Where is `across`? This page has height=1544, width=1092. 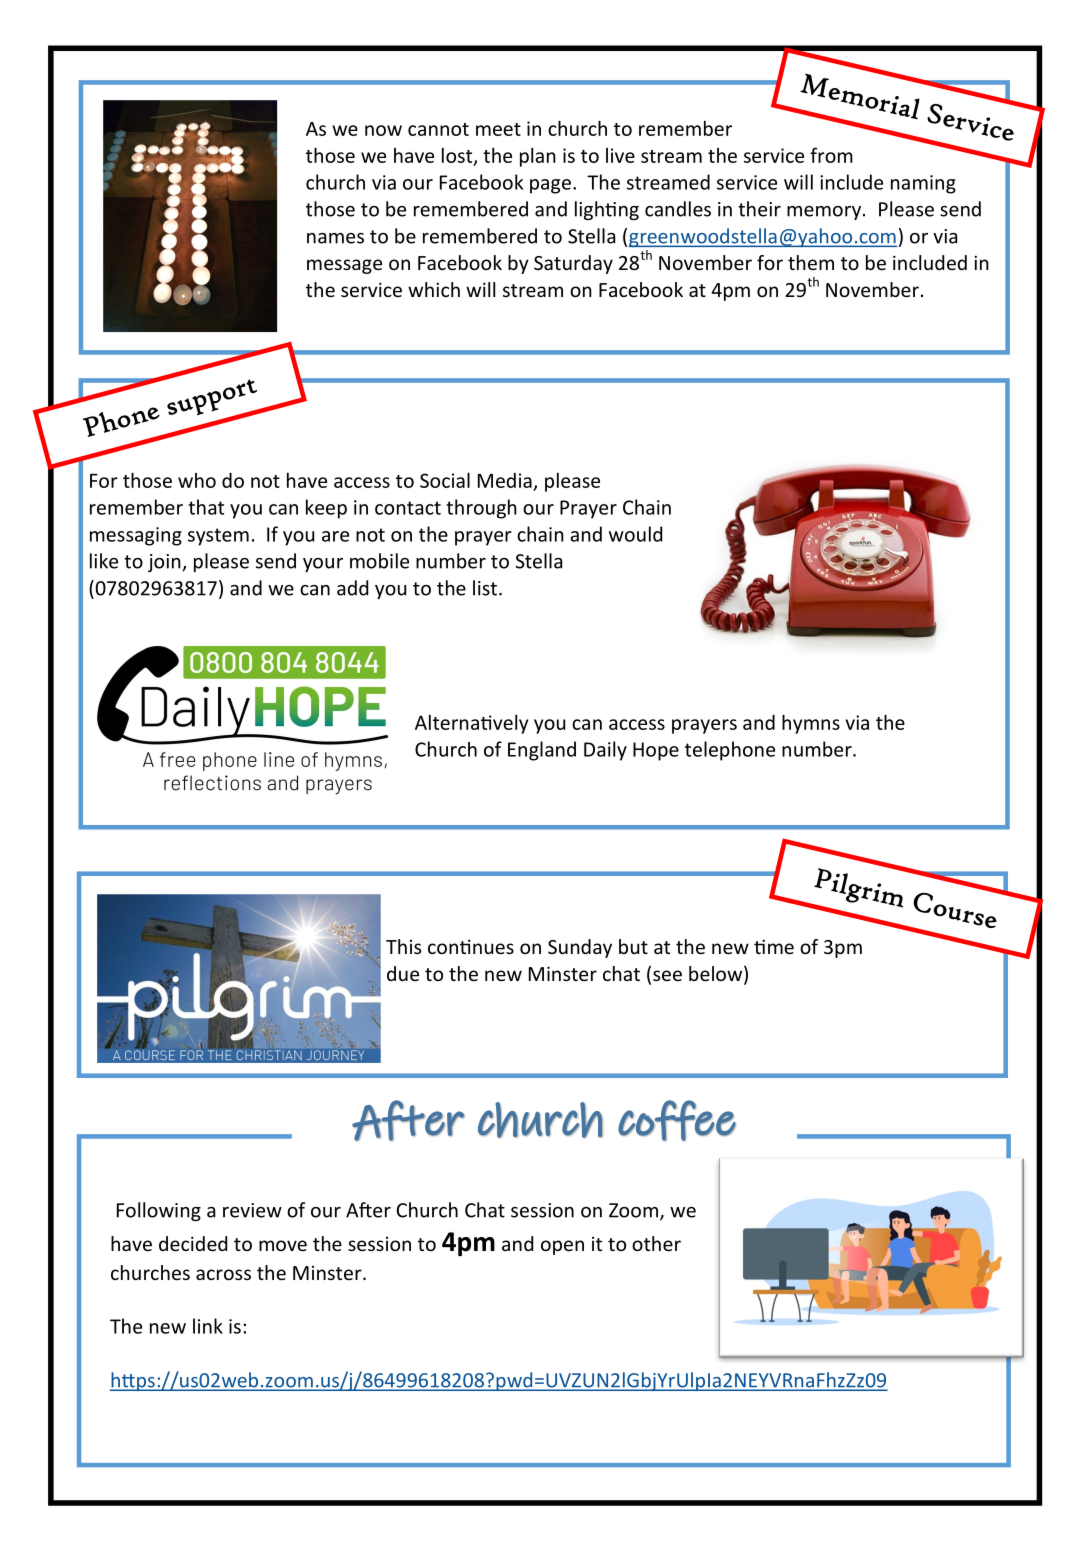
across is located at coordinates (223, 1274).
